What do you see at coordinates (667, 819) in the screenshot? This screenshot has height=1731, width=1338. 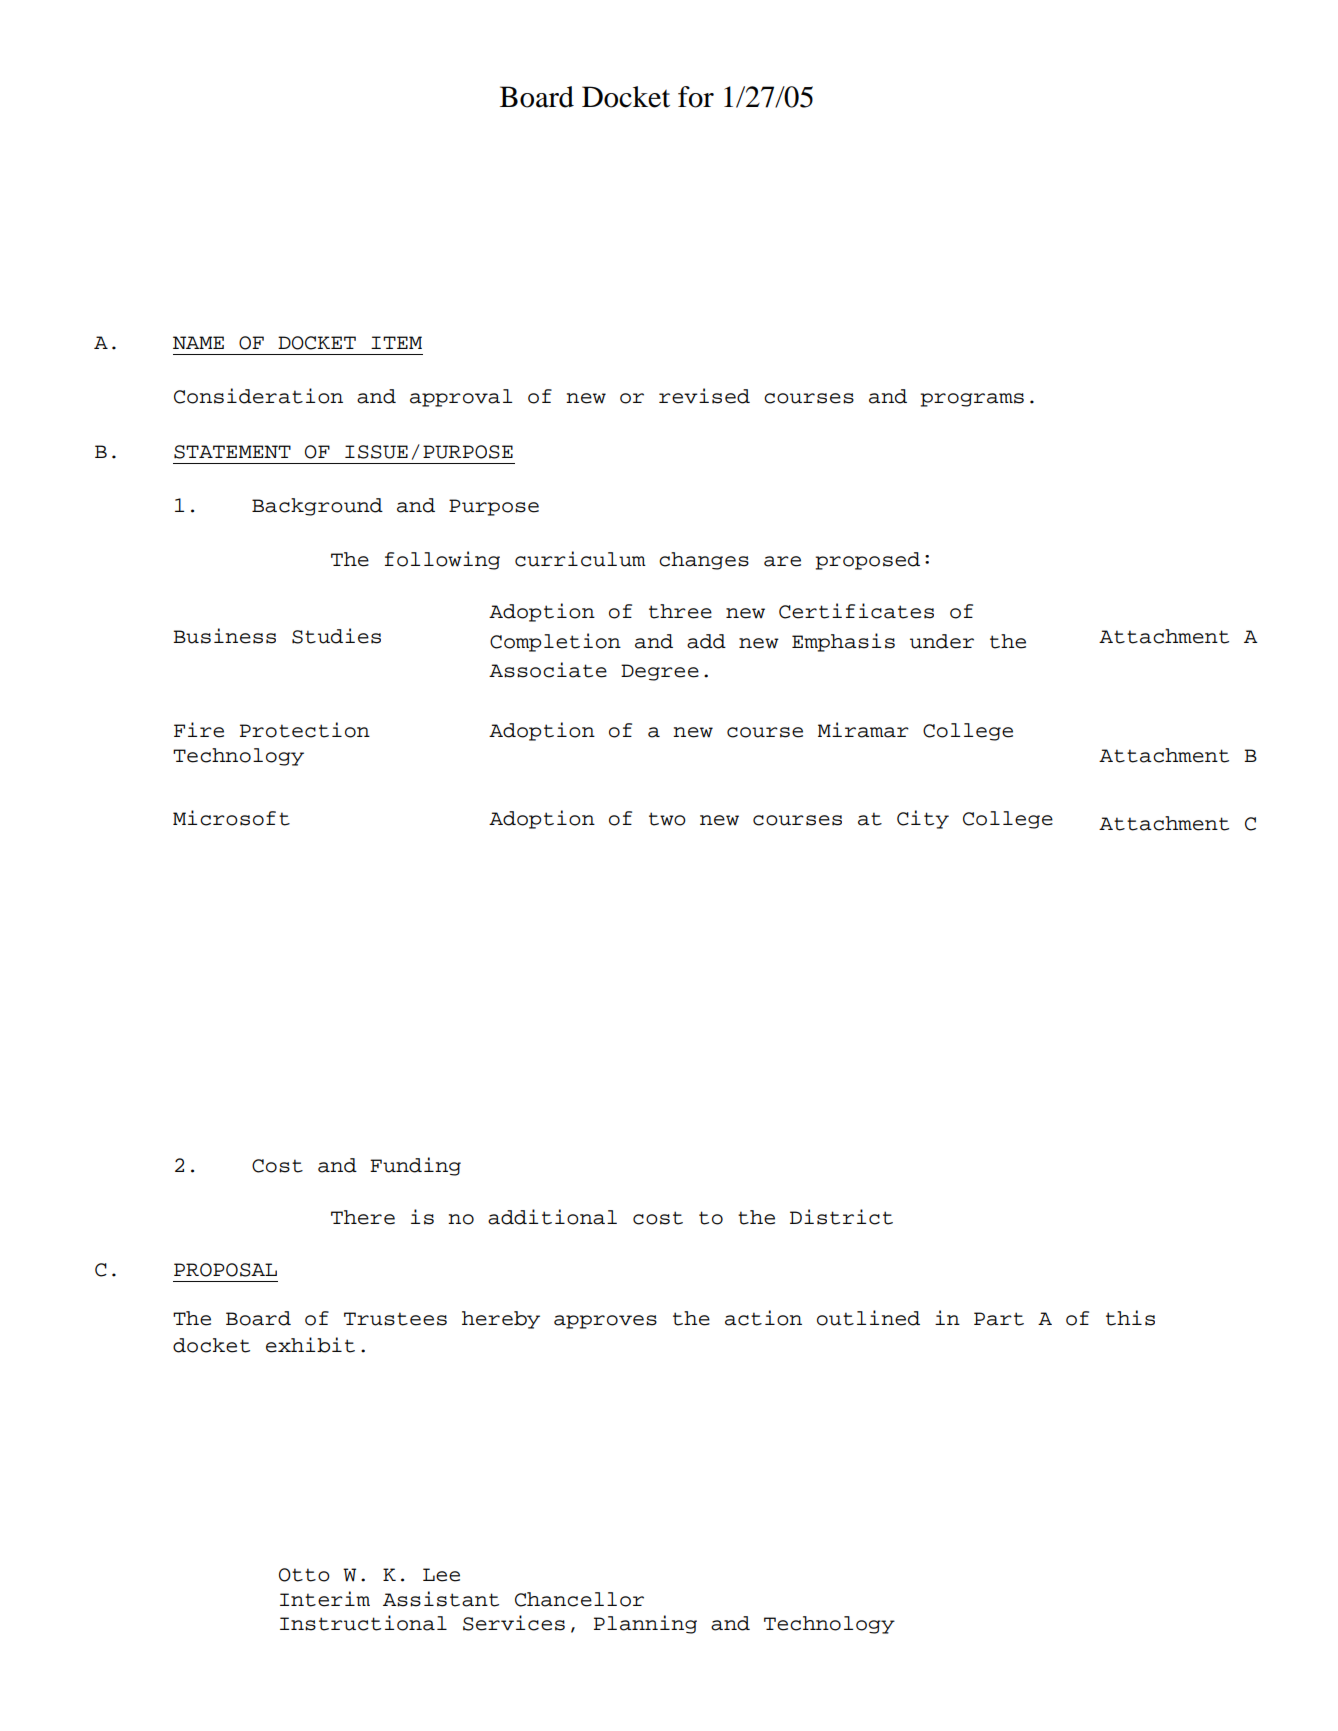 I see `two` at bounding box center [667, 819].
